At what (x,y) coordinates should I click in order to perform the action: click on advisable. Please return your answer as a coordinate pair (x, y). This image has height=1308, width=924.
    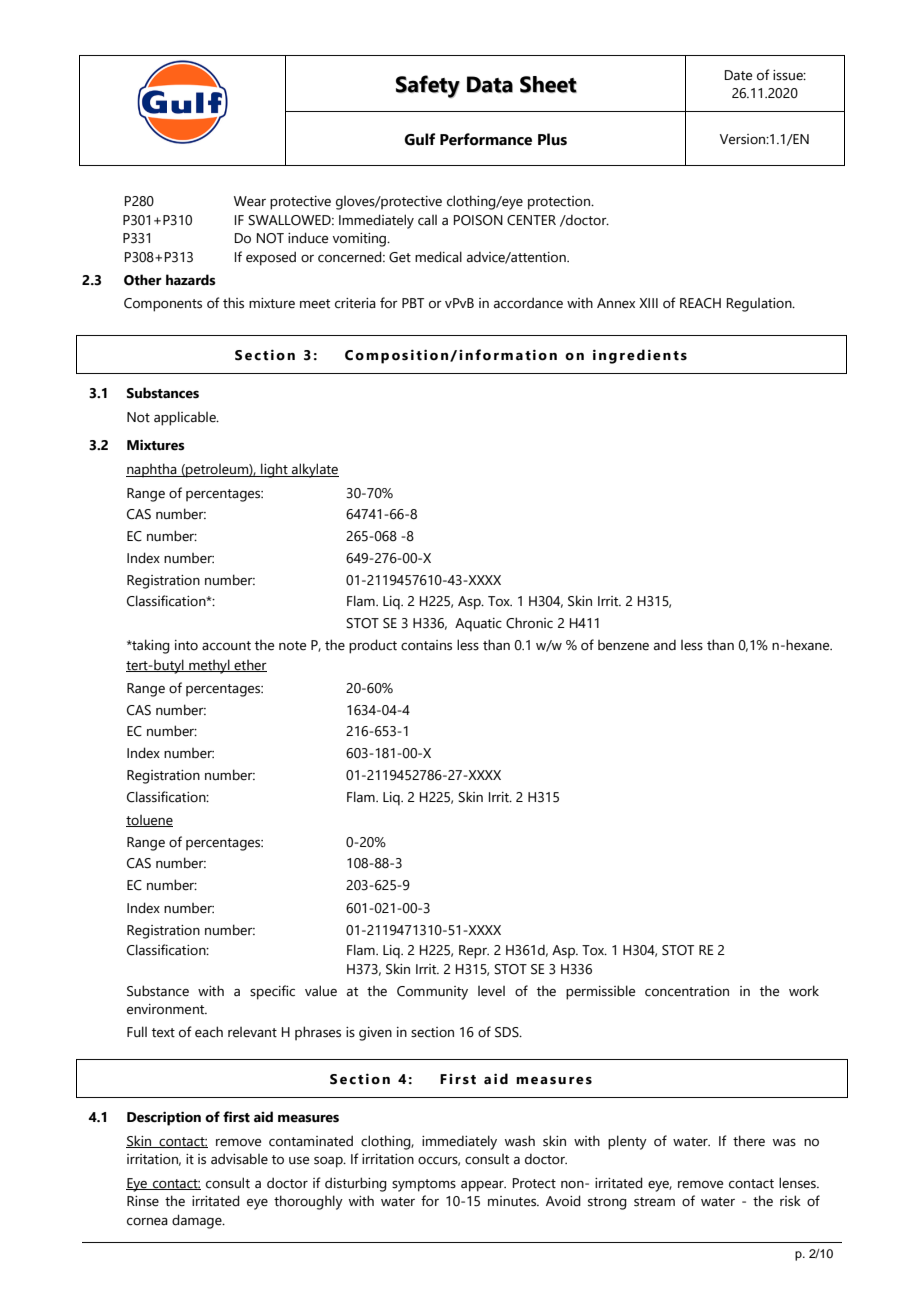
    Looking at the image, I should click on (239, 1159).
